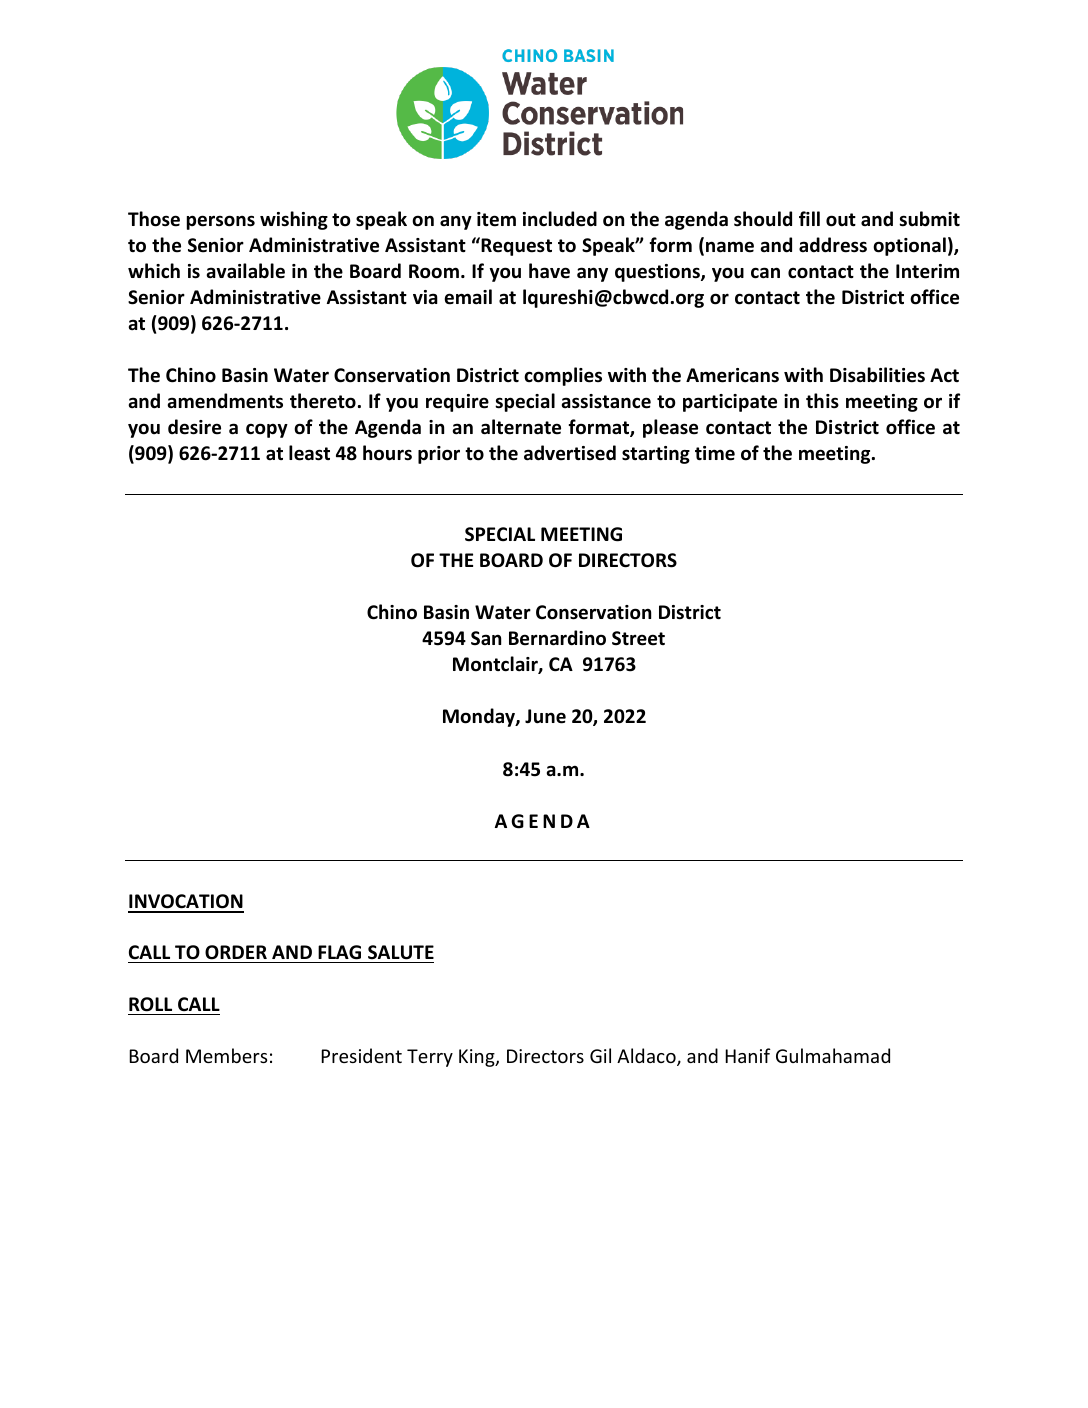 This screenshot has height=1408, width=1088. Describe the element at coordinates (833, 245) in the screenshot. I see `address` at that location.
